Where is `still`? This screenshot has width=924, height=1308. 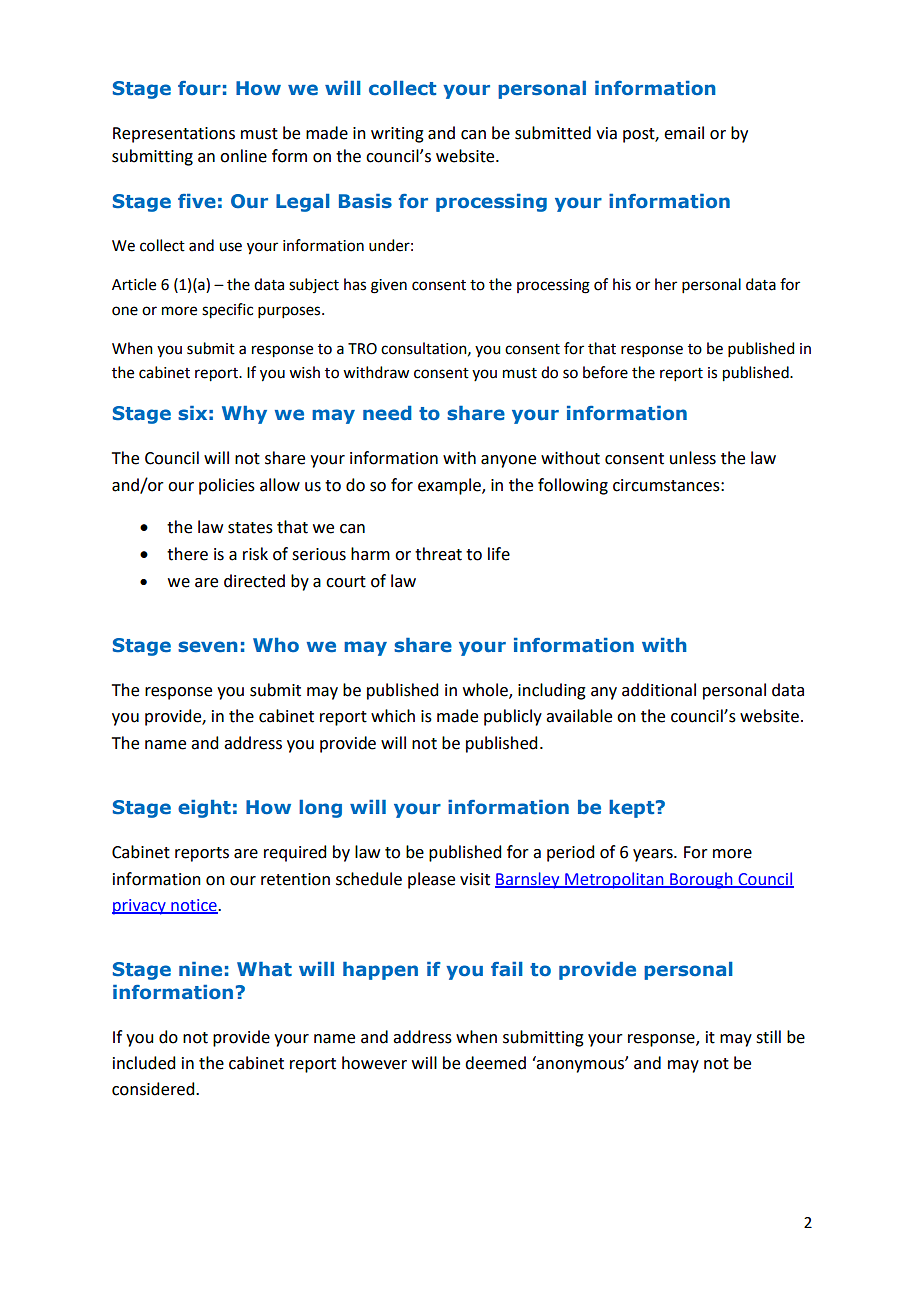 still is located at coordinates (768, 1037).
